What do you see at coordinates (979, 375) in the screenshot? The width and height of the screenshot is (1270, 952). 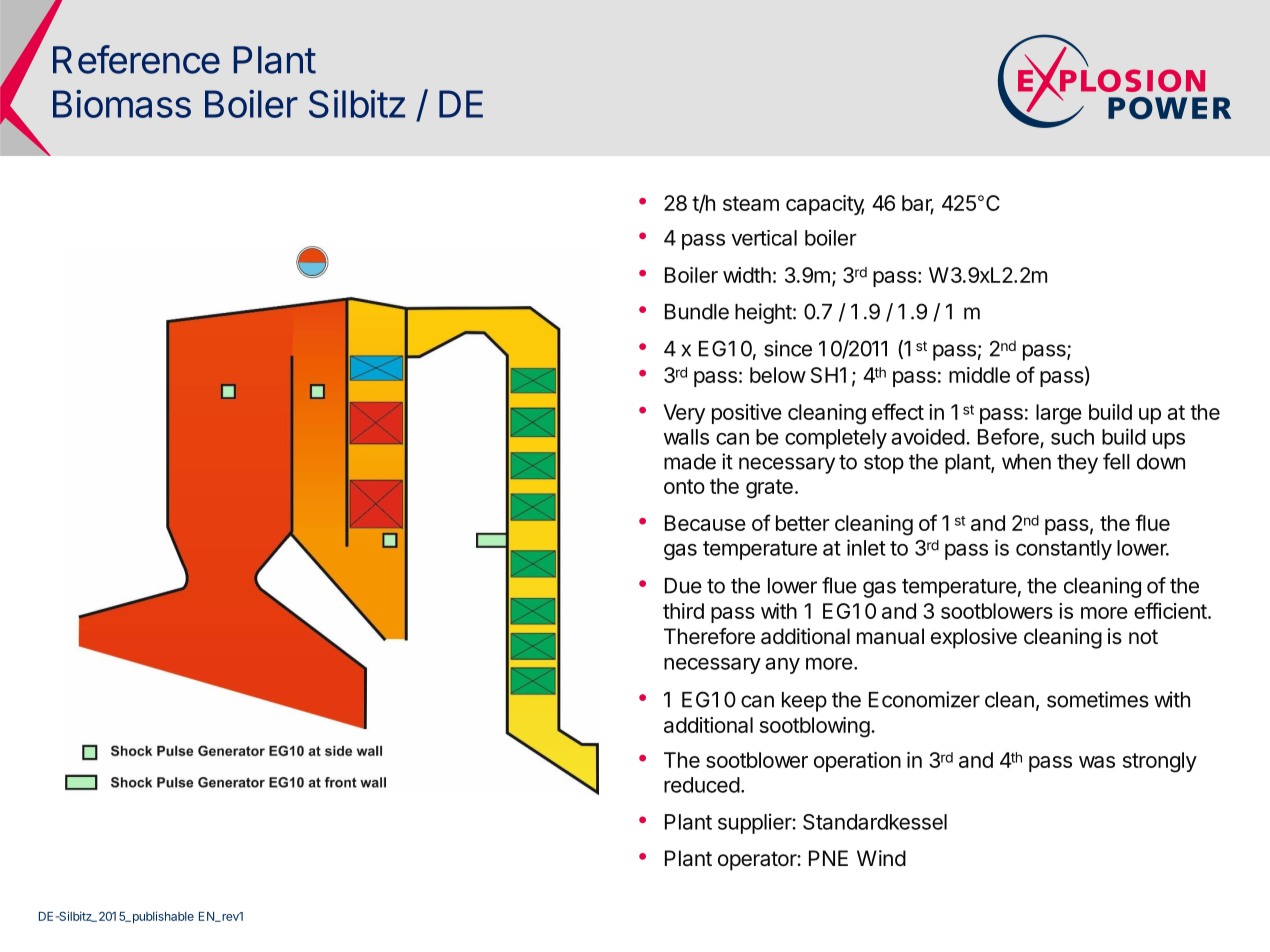 I see `middle` at bounding box center [979, 375].
